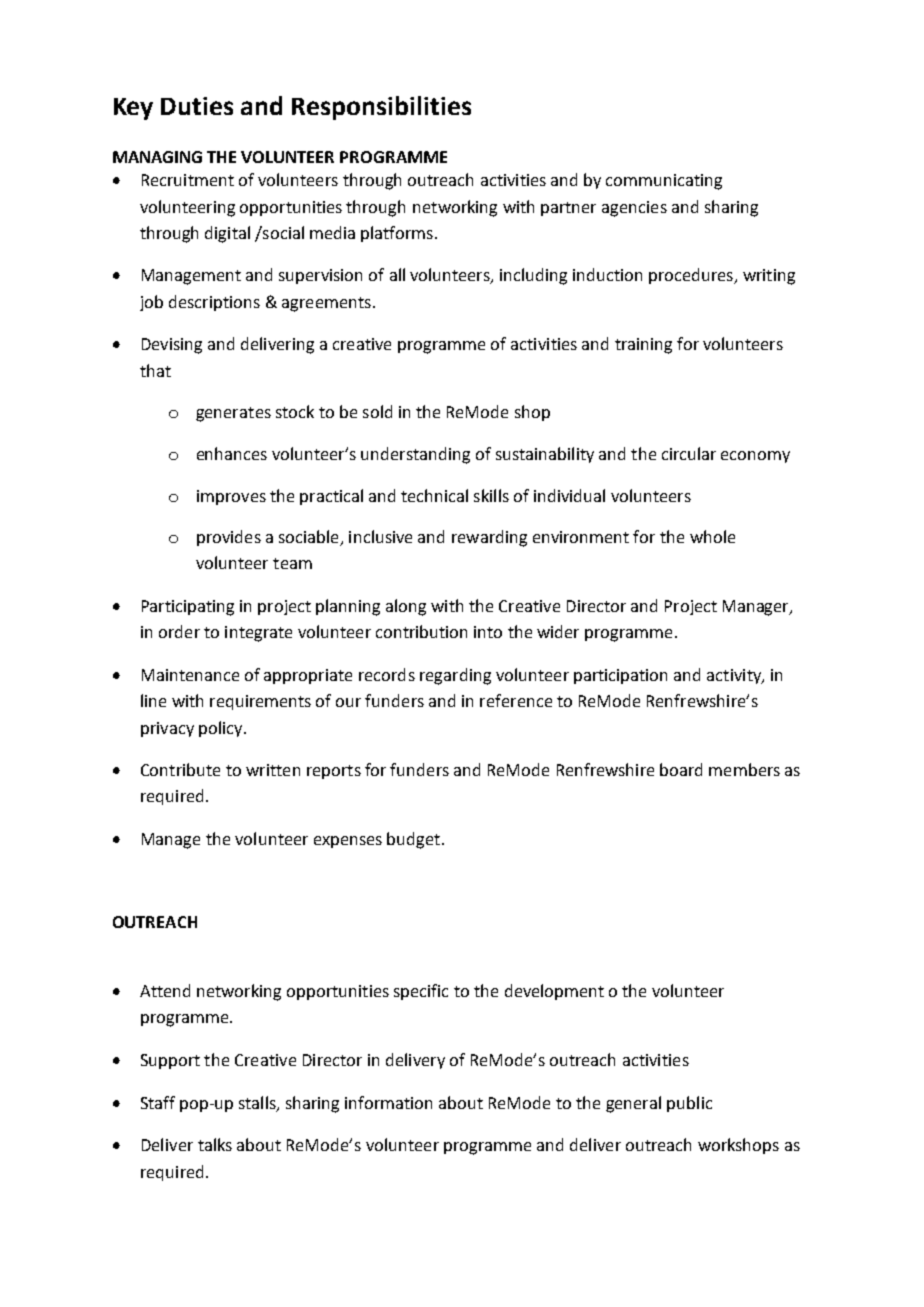  Describe the element at coordinates (197, 106) in the screenshot. I see `Duties` at that location.
